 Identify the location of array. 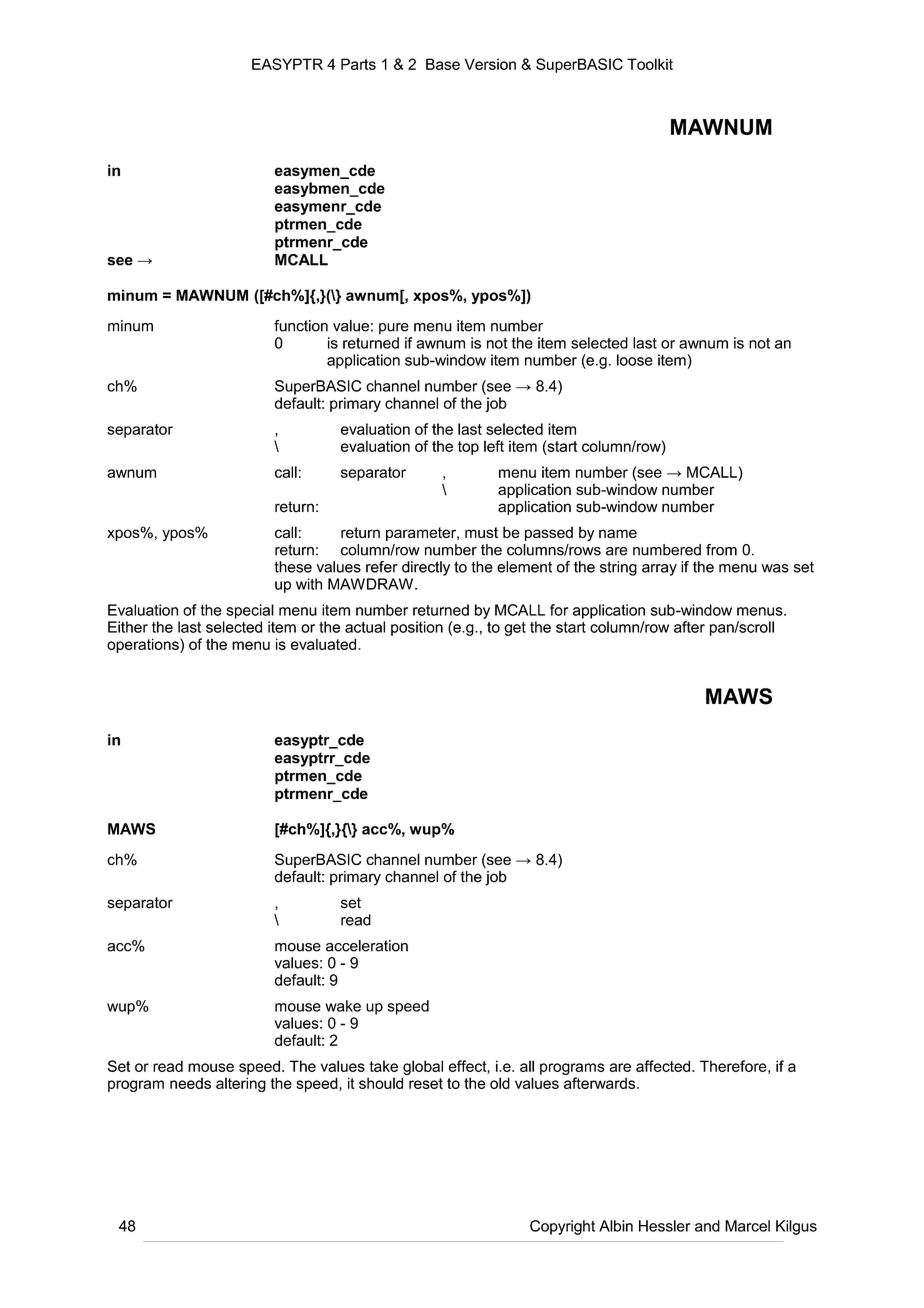
(659, 570).
